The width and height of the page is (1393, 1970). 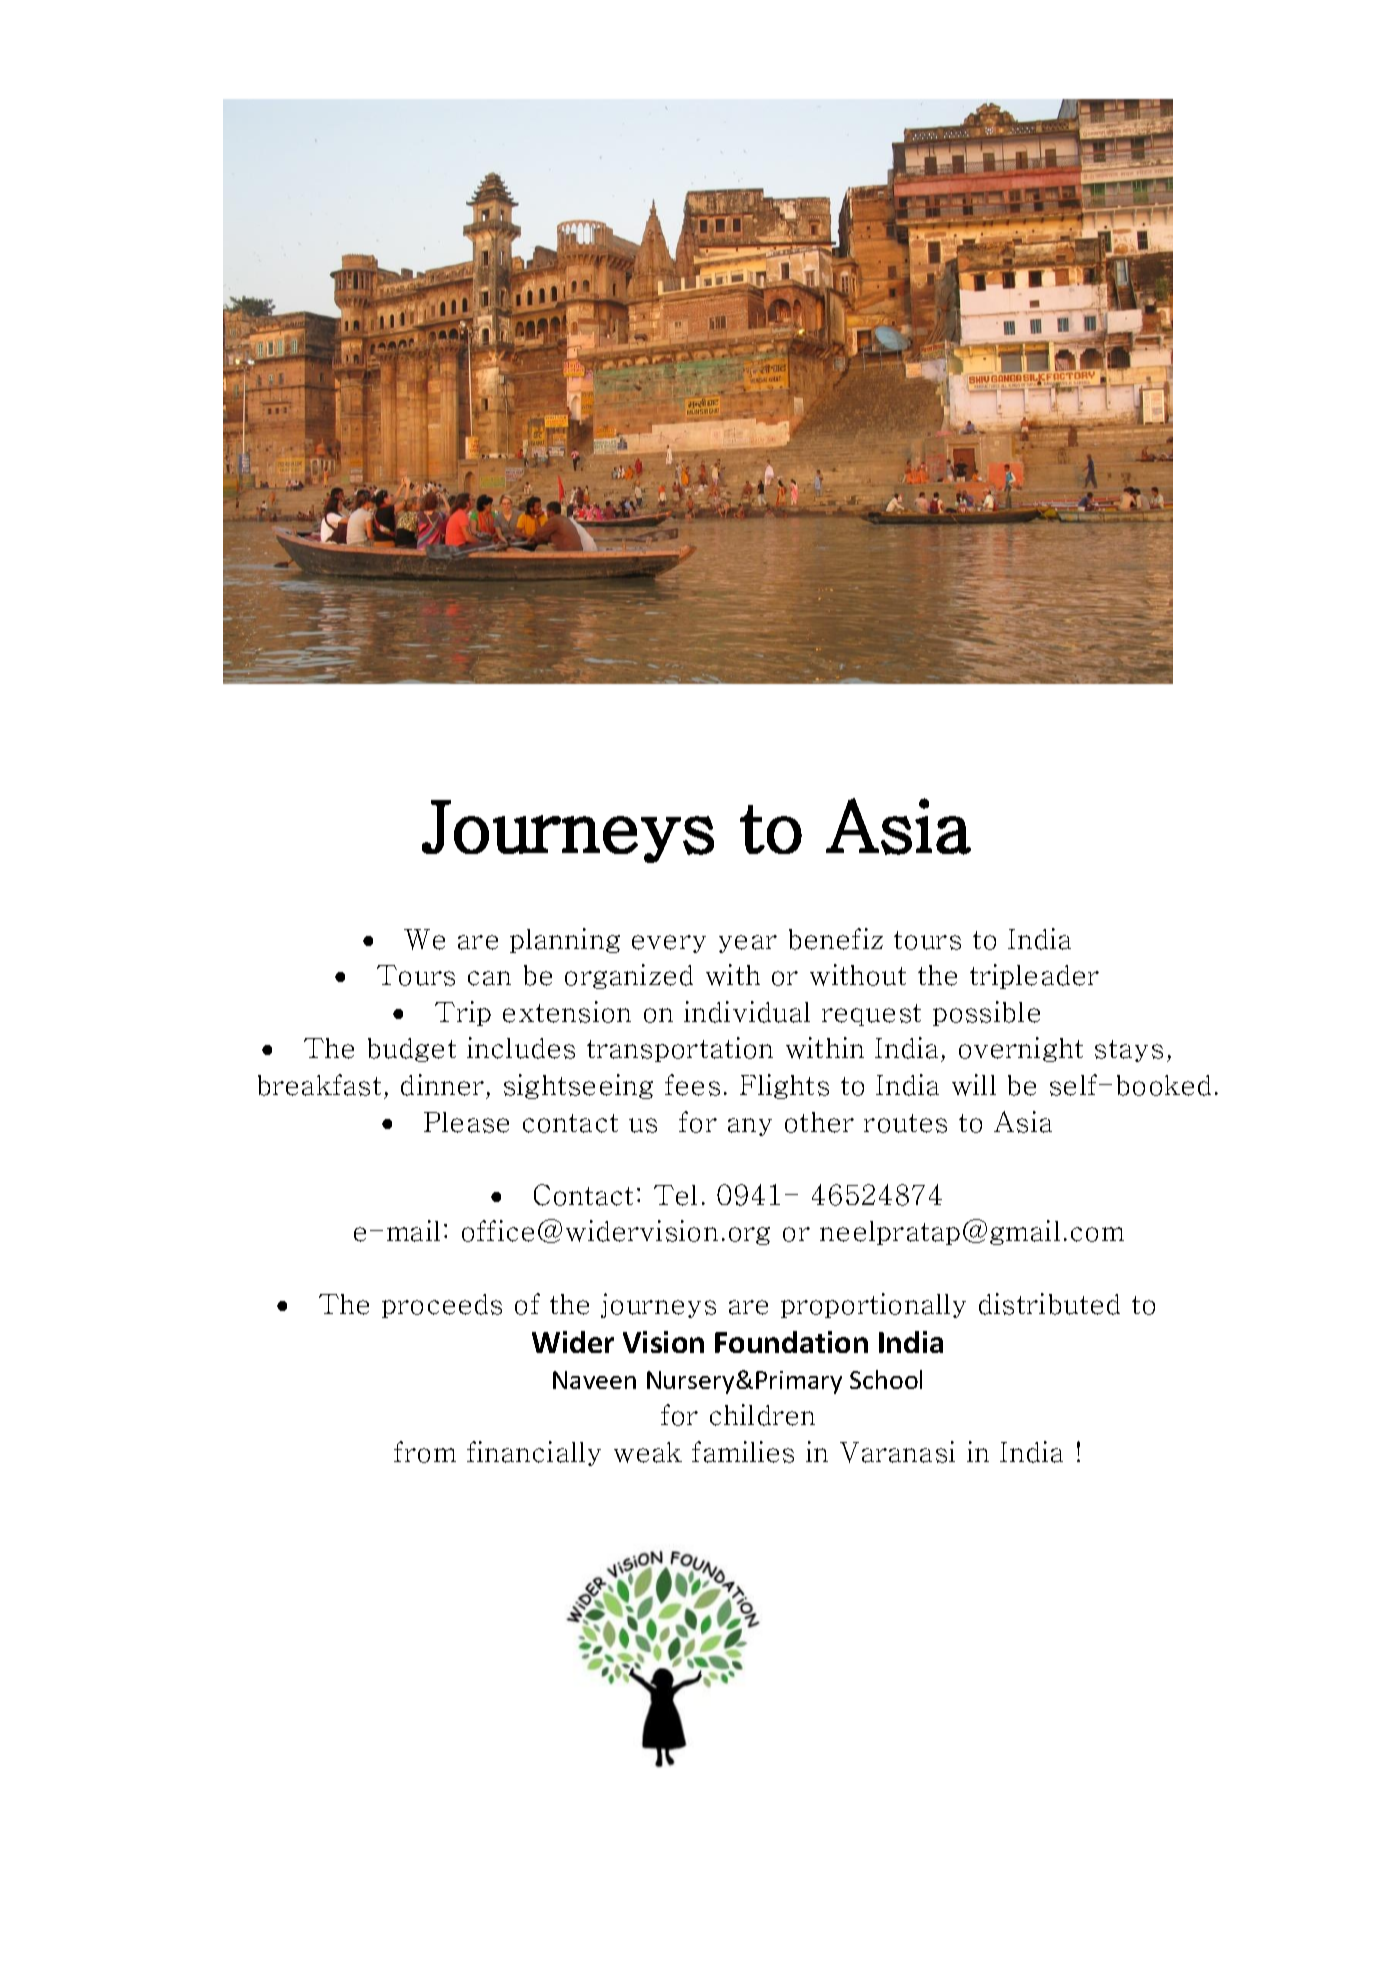 I want to click on year, so click(x=748, y=944).
